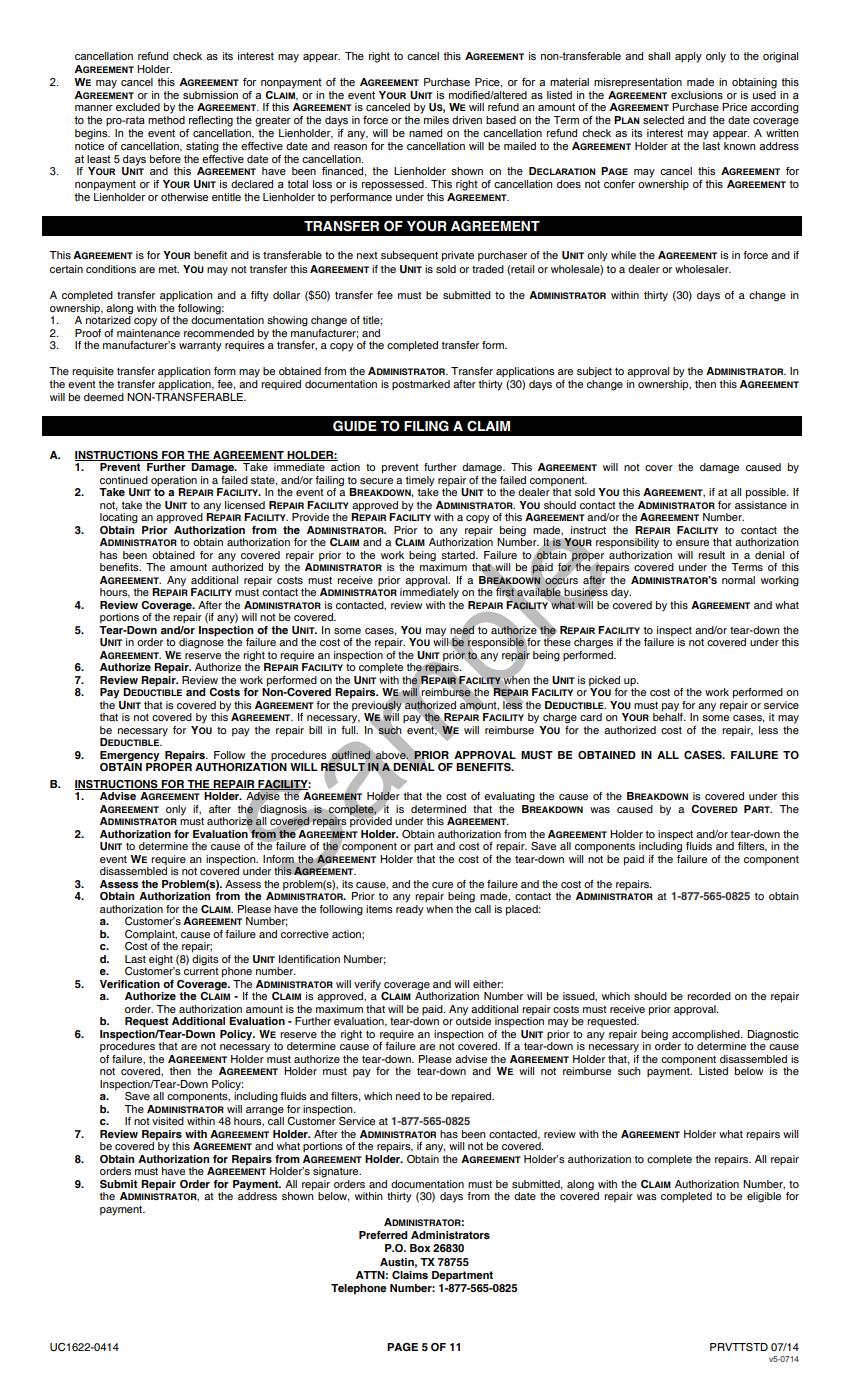  Describe the element at coordinates (168, 1121) in the screenshot. I see `visited` at that location.
